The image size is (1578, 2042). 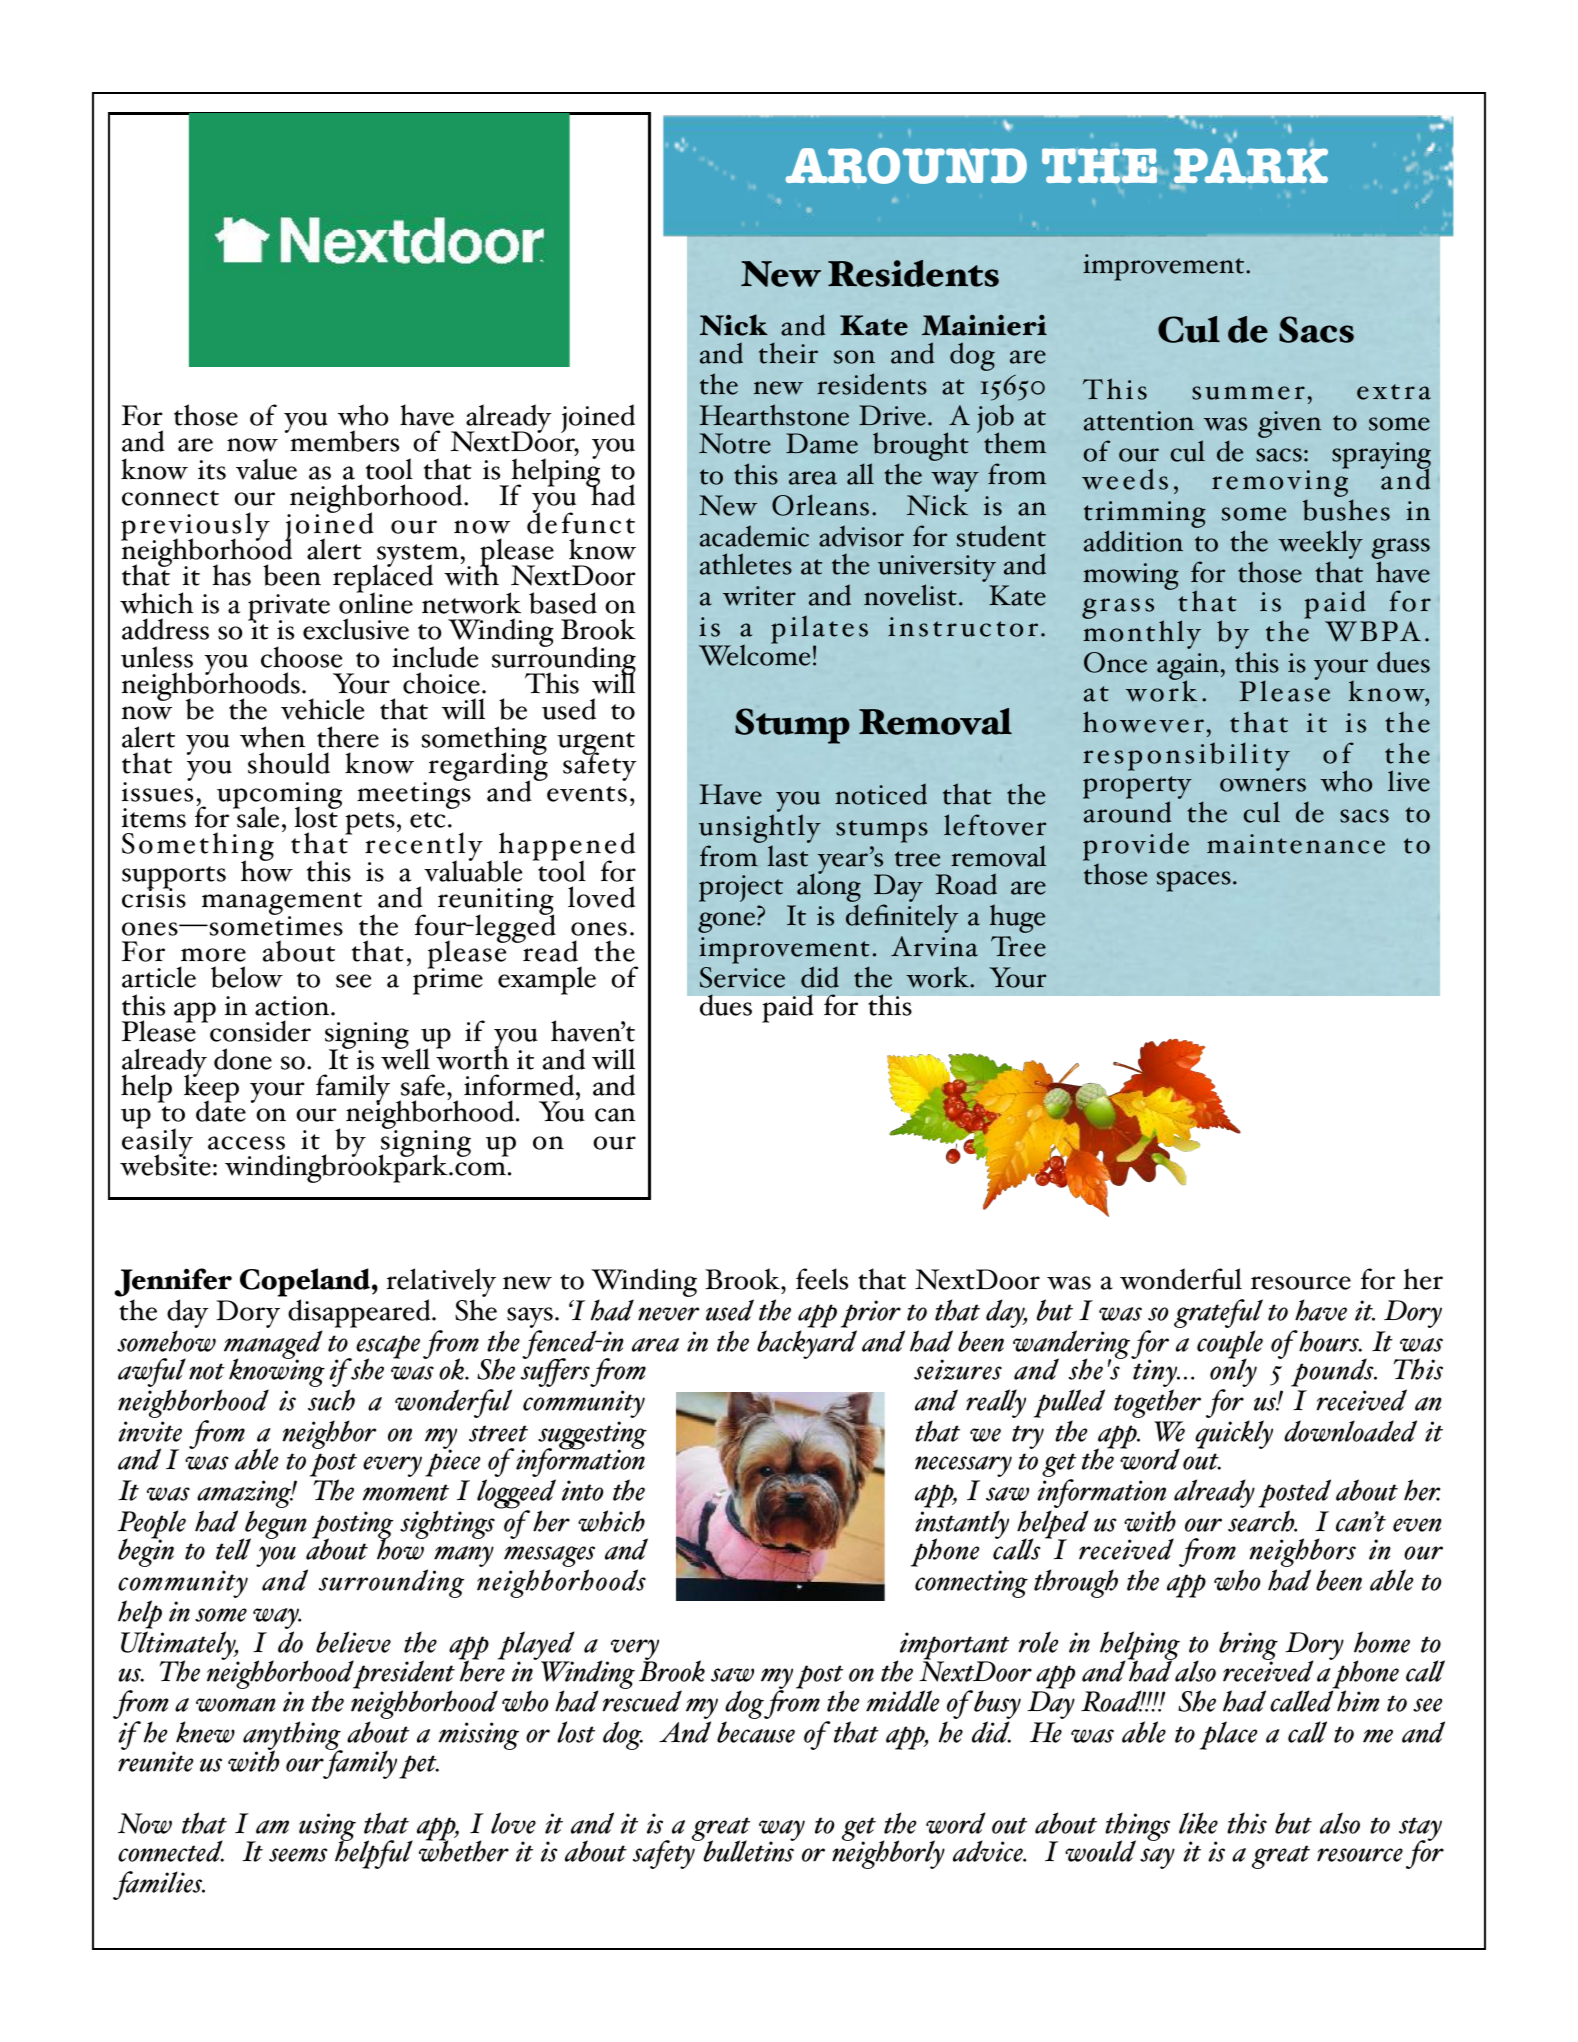 I want to click on owners, so click(x=1263, y=785).
